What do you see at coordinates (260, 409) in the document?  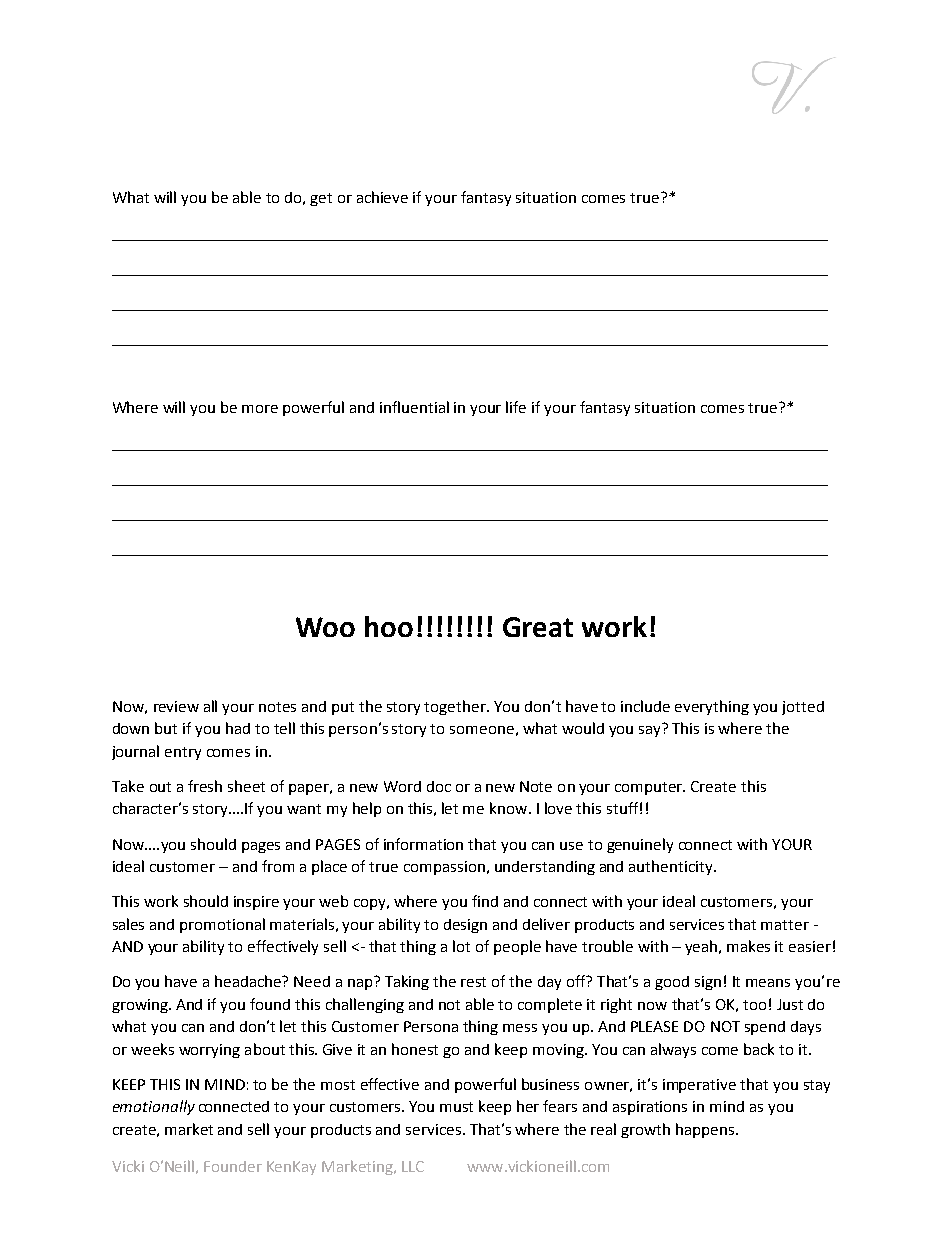 I see `more` at bounding box center [260, 409].
